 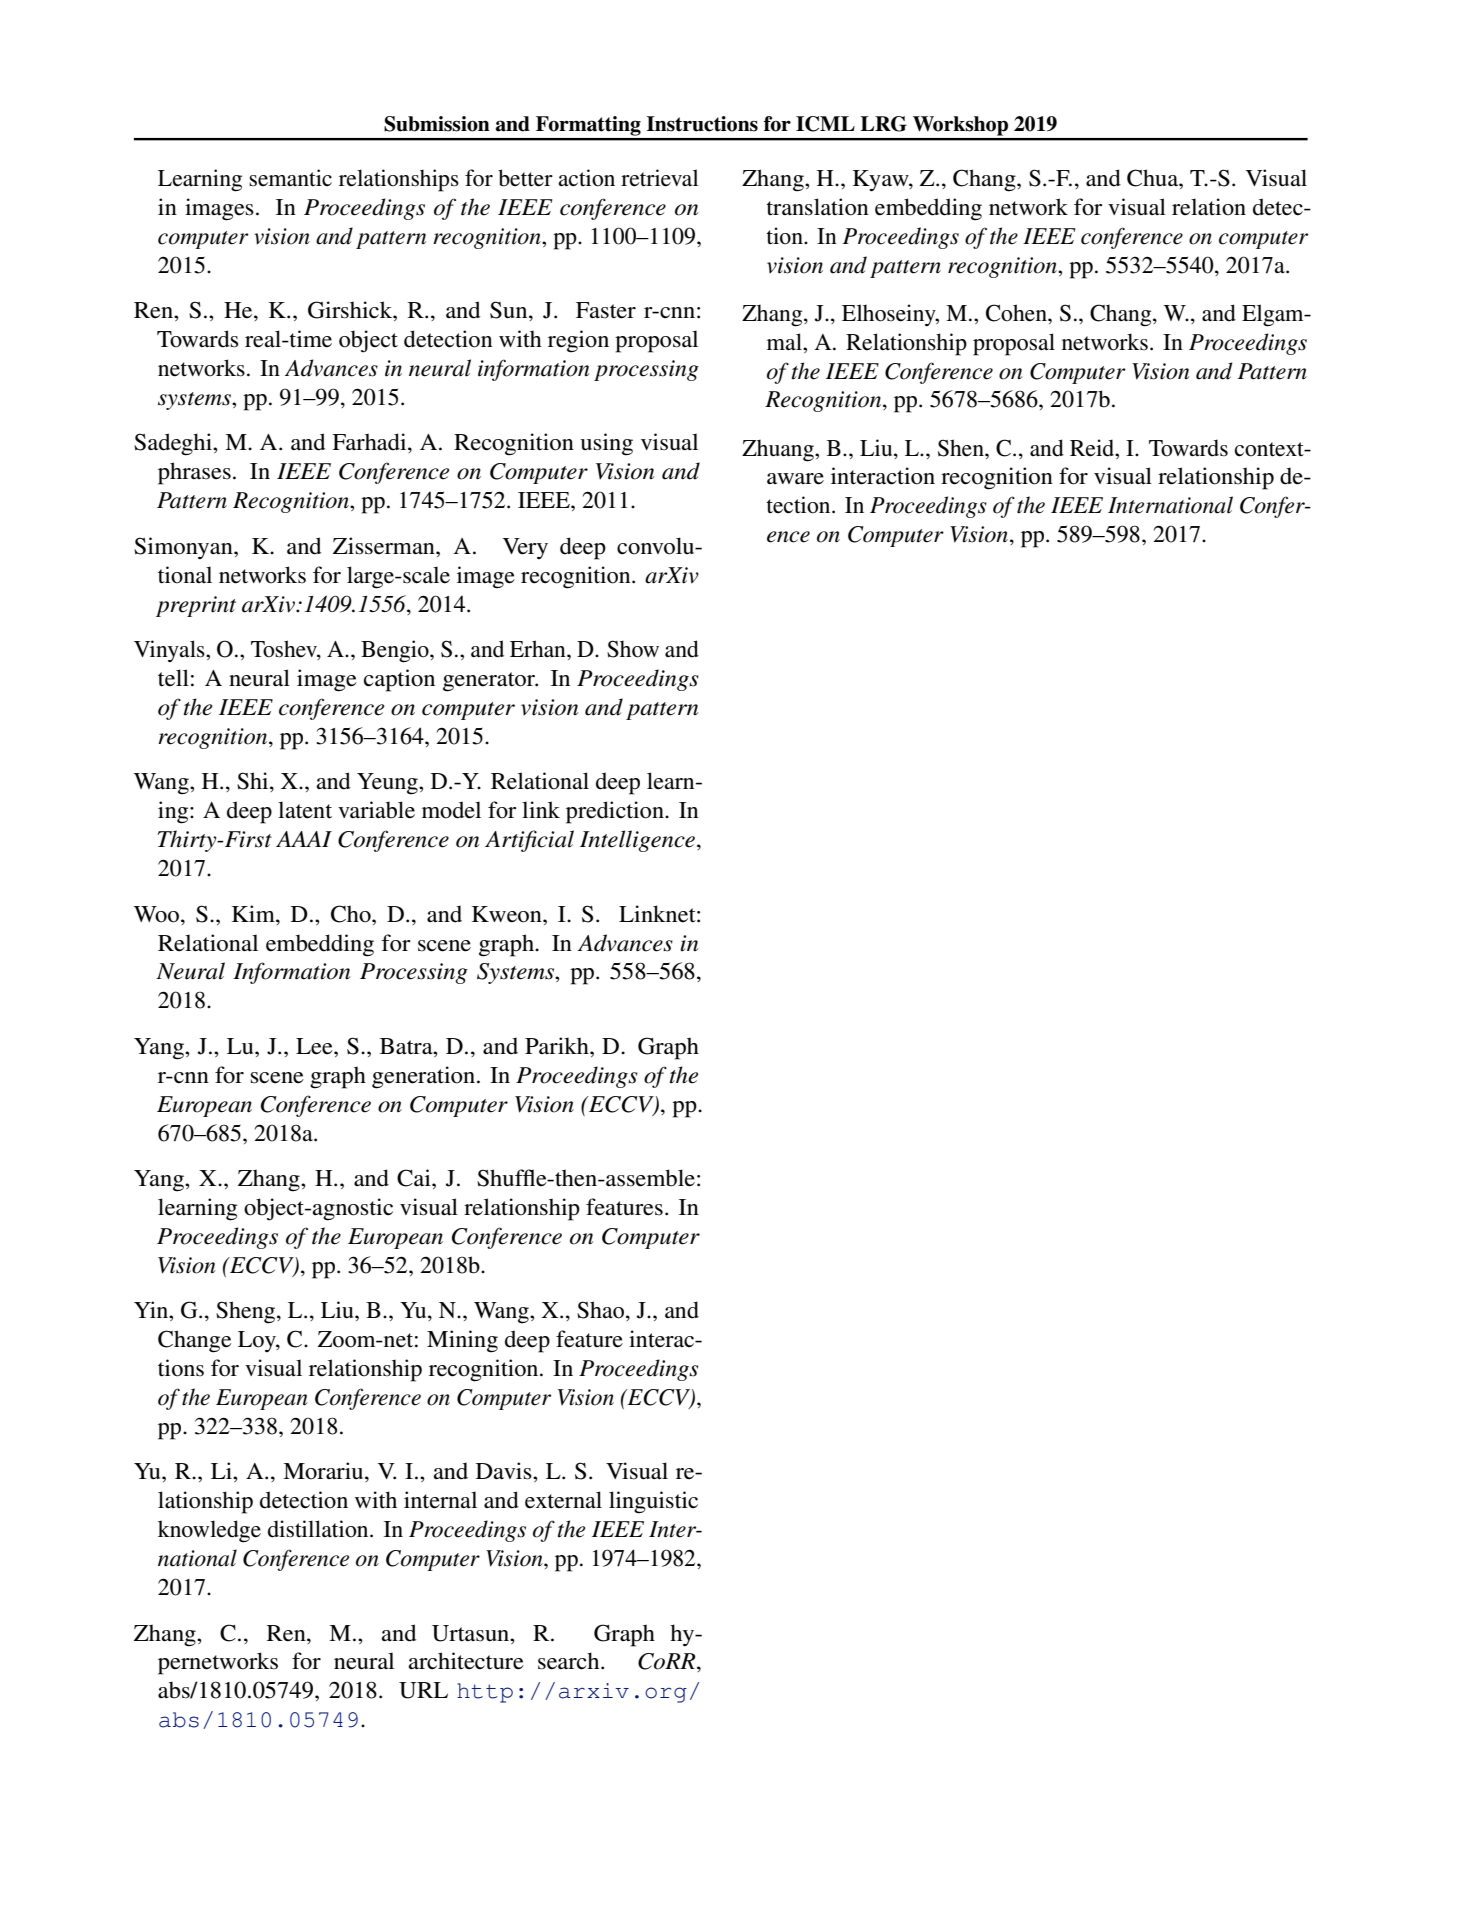 I want to click on knowledge, so click(x=209, y=1531).
